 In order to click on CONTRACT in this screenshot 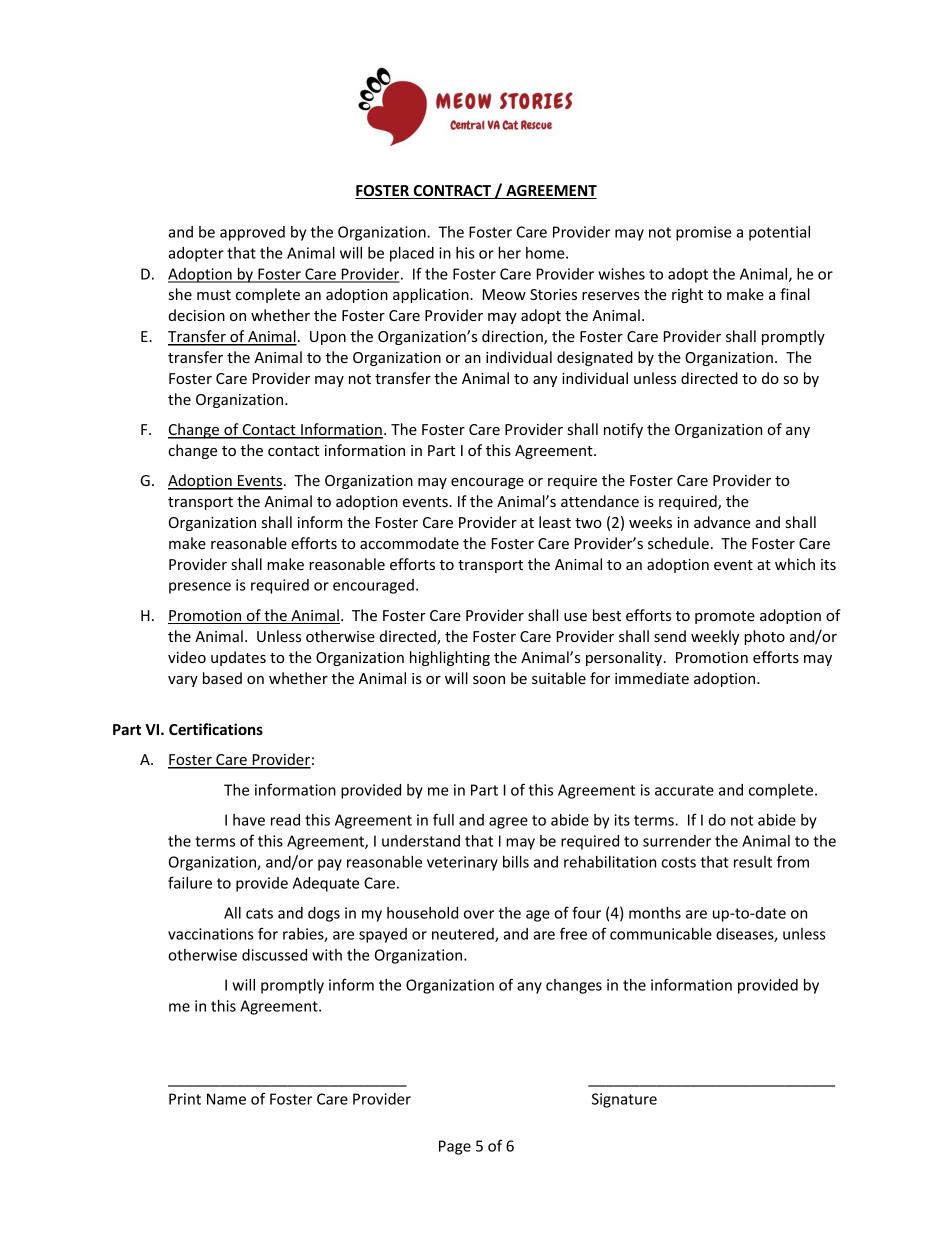, I will do `click(452, 192)`.
